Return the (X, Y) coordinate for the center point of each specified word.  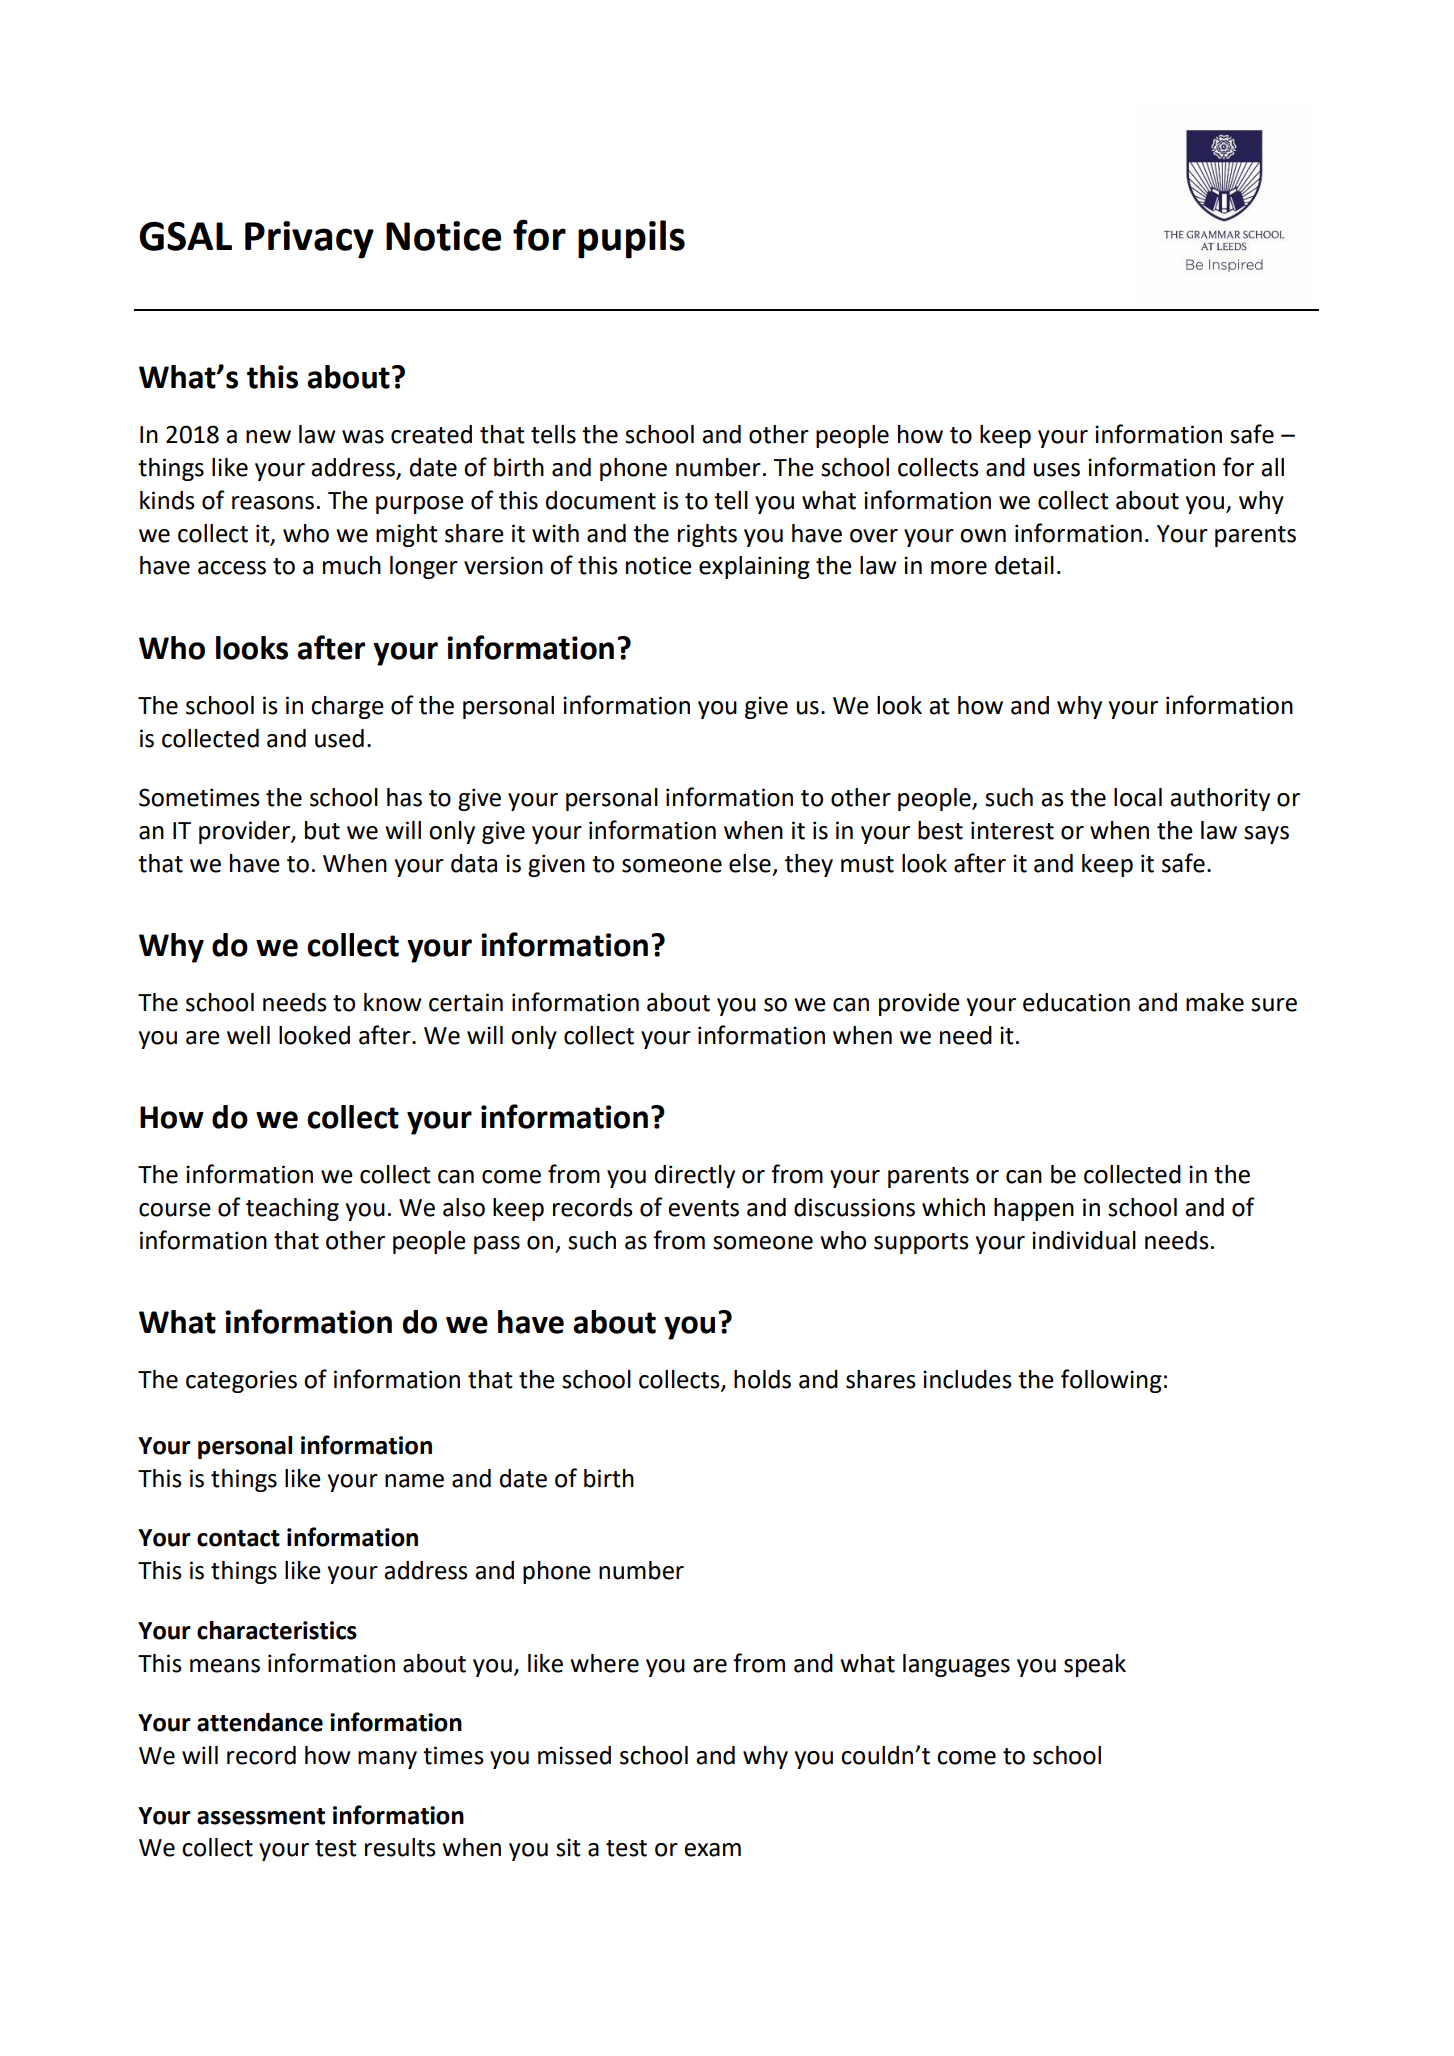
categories (241, 1381)
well (248, 1035)
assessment (261, 1816)
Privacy (309, 240)
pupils (631, 239)
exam (712, 1850)
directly (695, 1176)
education (1076, 1002)
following (1111, 1381)
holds (762, 1379)
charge (347, 707)
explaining (754, 567)
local (1138, 797)
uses (1057, 470)
